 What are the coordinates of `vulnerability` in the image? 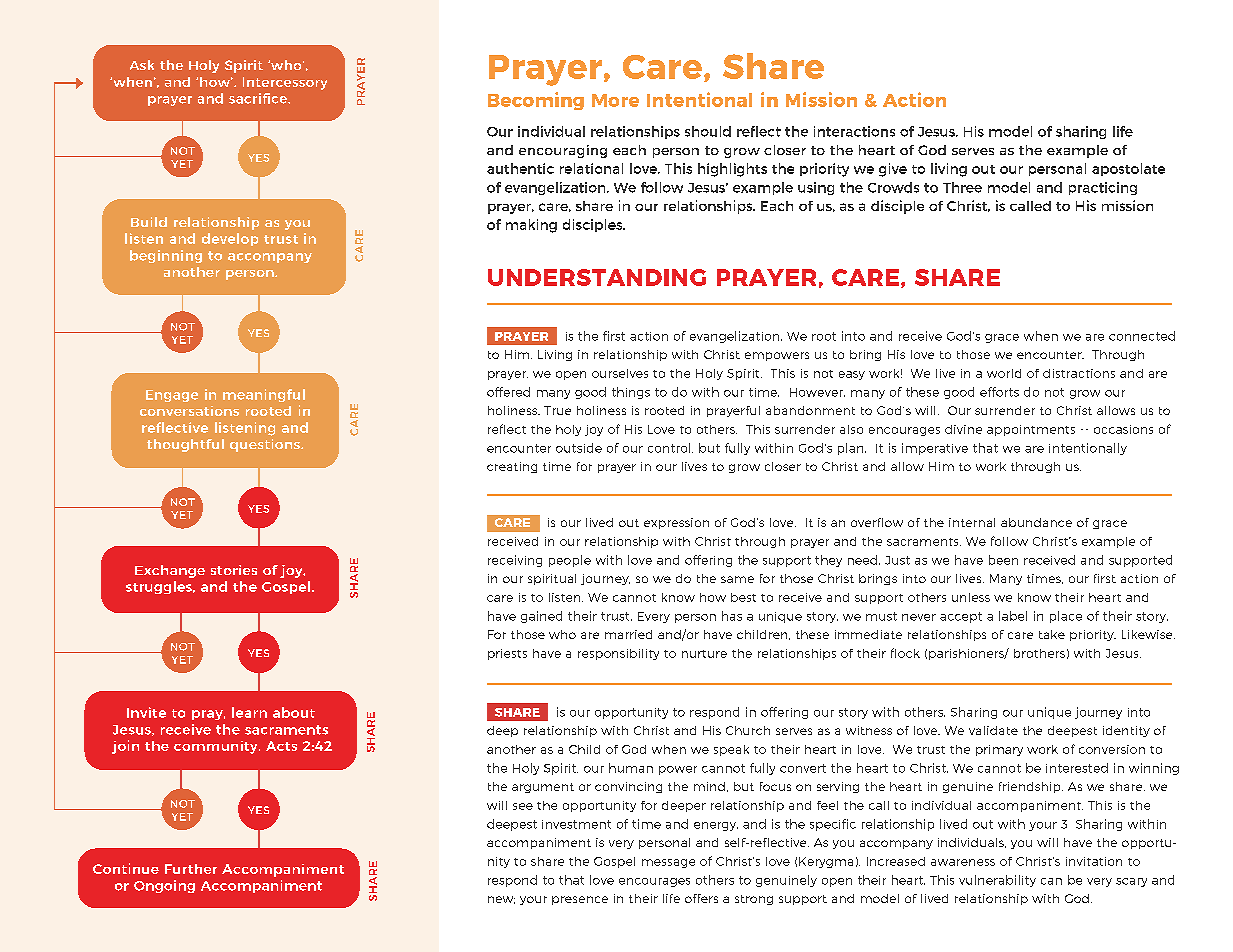 It's located at (997, 881).
